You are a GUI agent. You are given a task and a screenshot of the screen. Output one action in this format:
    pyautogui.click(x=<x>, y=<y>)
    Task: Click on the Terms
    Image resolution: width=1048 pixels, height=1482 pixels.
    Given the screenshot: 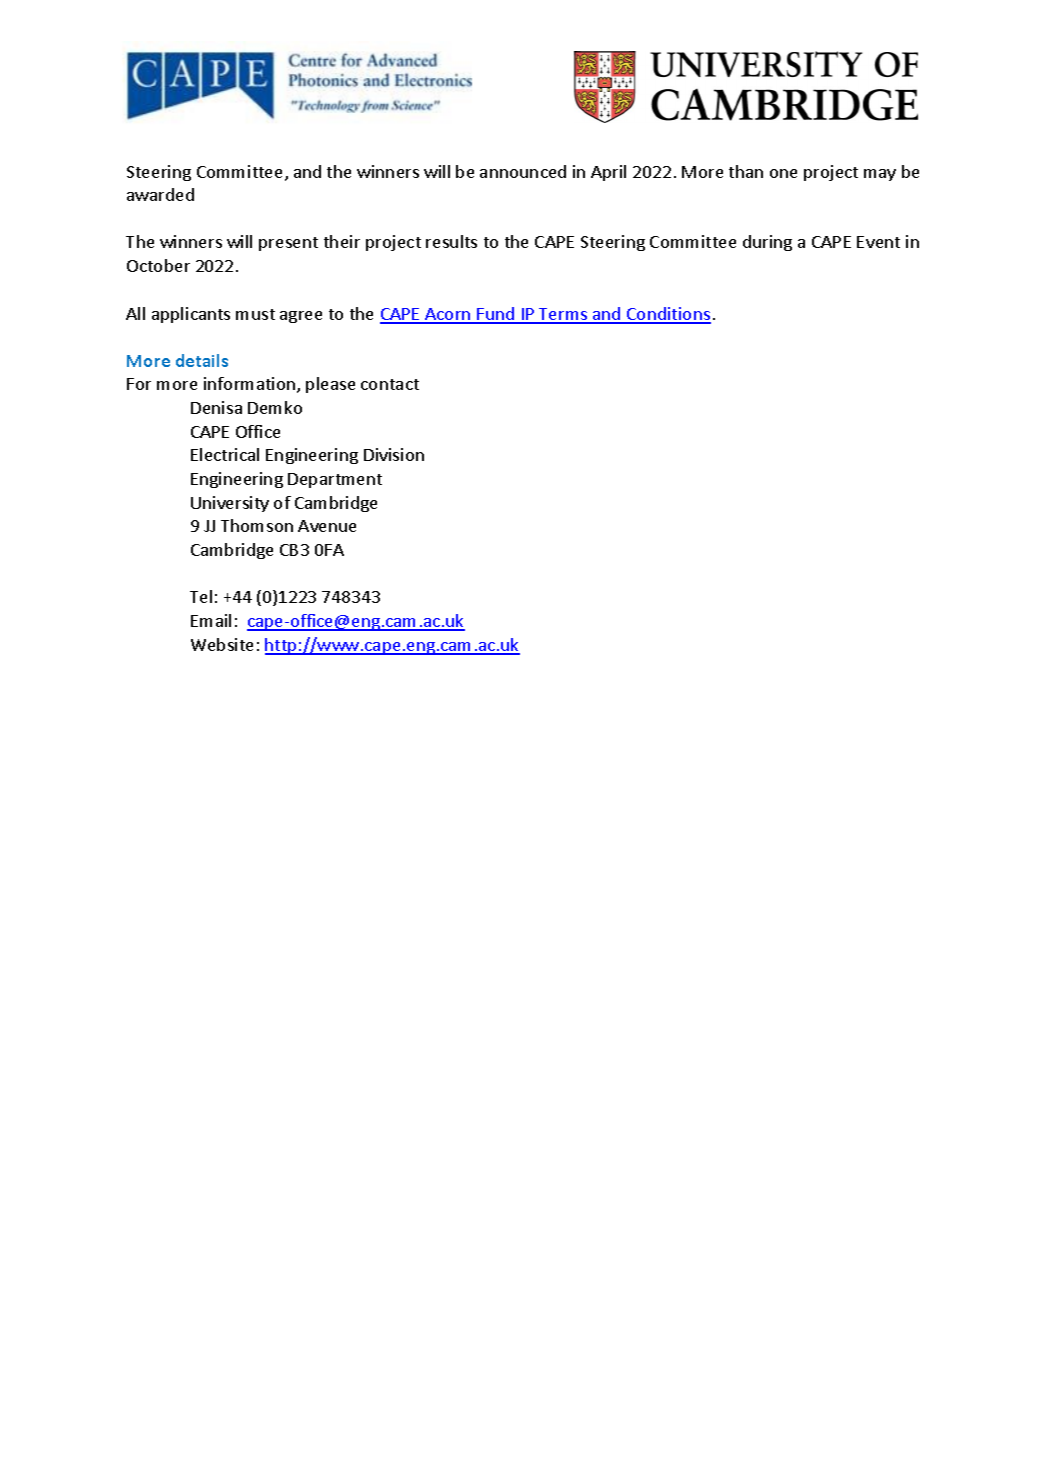 What is the action you would take?
    pyautogui.click(x=563, y=315)
